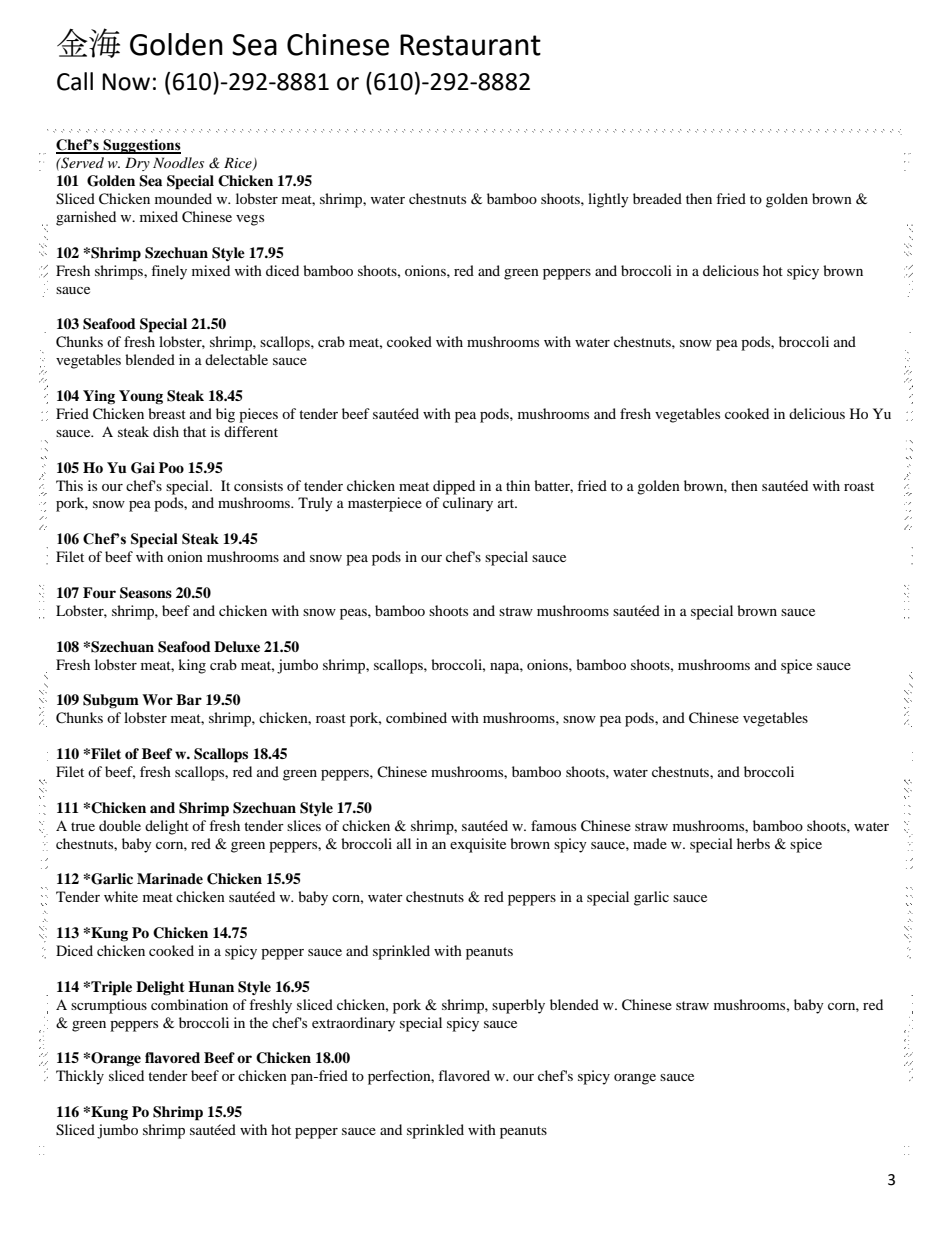 This screenshot has width=952, height=1233. Describe the element at coordinates (189, 1004) in the screenshot. I see `combination` at that location.
